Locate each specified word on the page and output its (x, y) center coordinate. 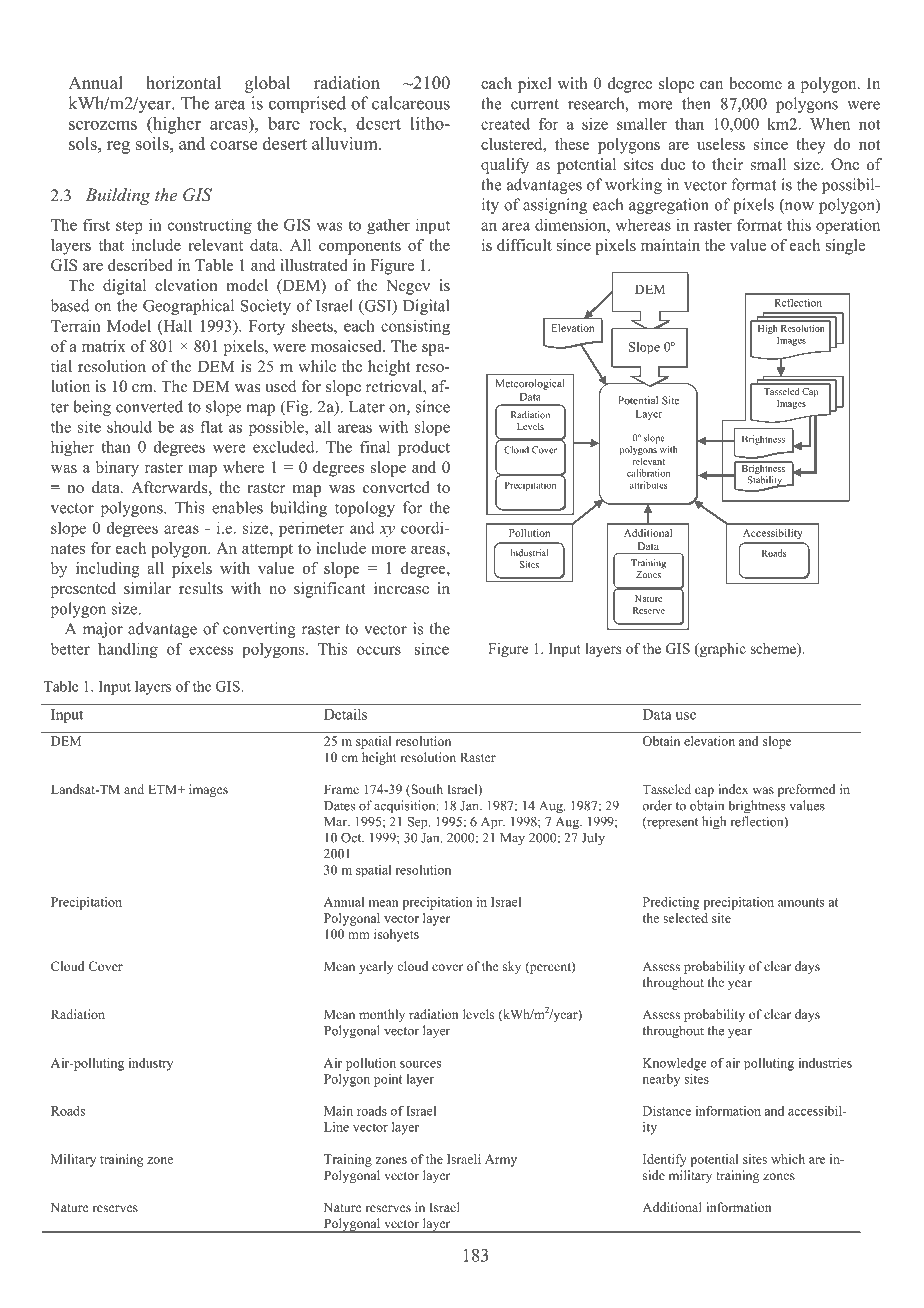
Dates (339, 806)
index (733, 789)
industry (151, 1064)
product (424, 448)
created (505, 124)
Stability (766, 482)
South (426, 790)
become (755, 83)
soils (153, 143)
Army (501, 1160)
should (129, 426)
